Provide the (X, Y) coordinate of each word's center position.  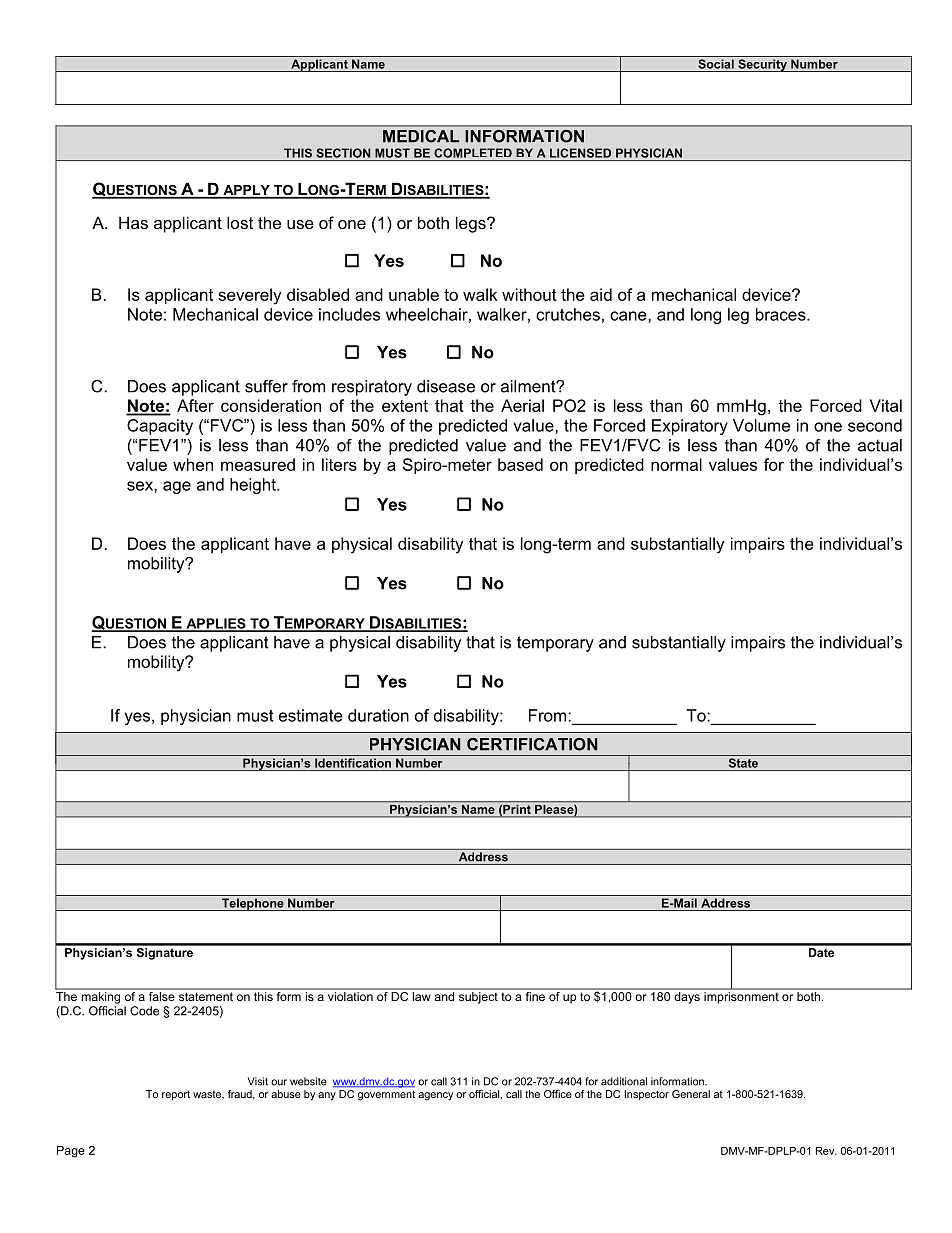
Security (762, 65)
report (176, 1095)
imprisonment (741, 998)
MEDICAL (421, 136)
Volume (761, 425)
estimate (311, 715)
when (193, 464)
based (520, 464)
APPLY (246, 191)
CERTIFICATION (532, 744)
